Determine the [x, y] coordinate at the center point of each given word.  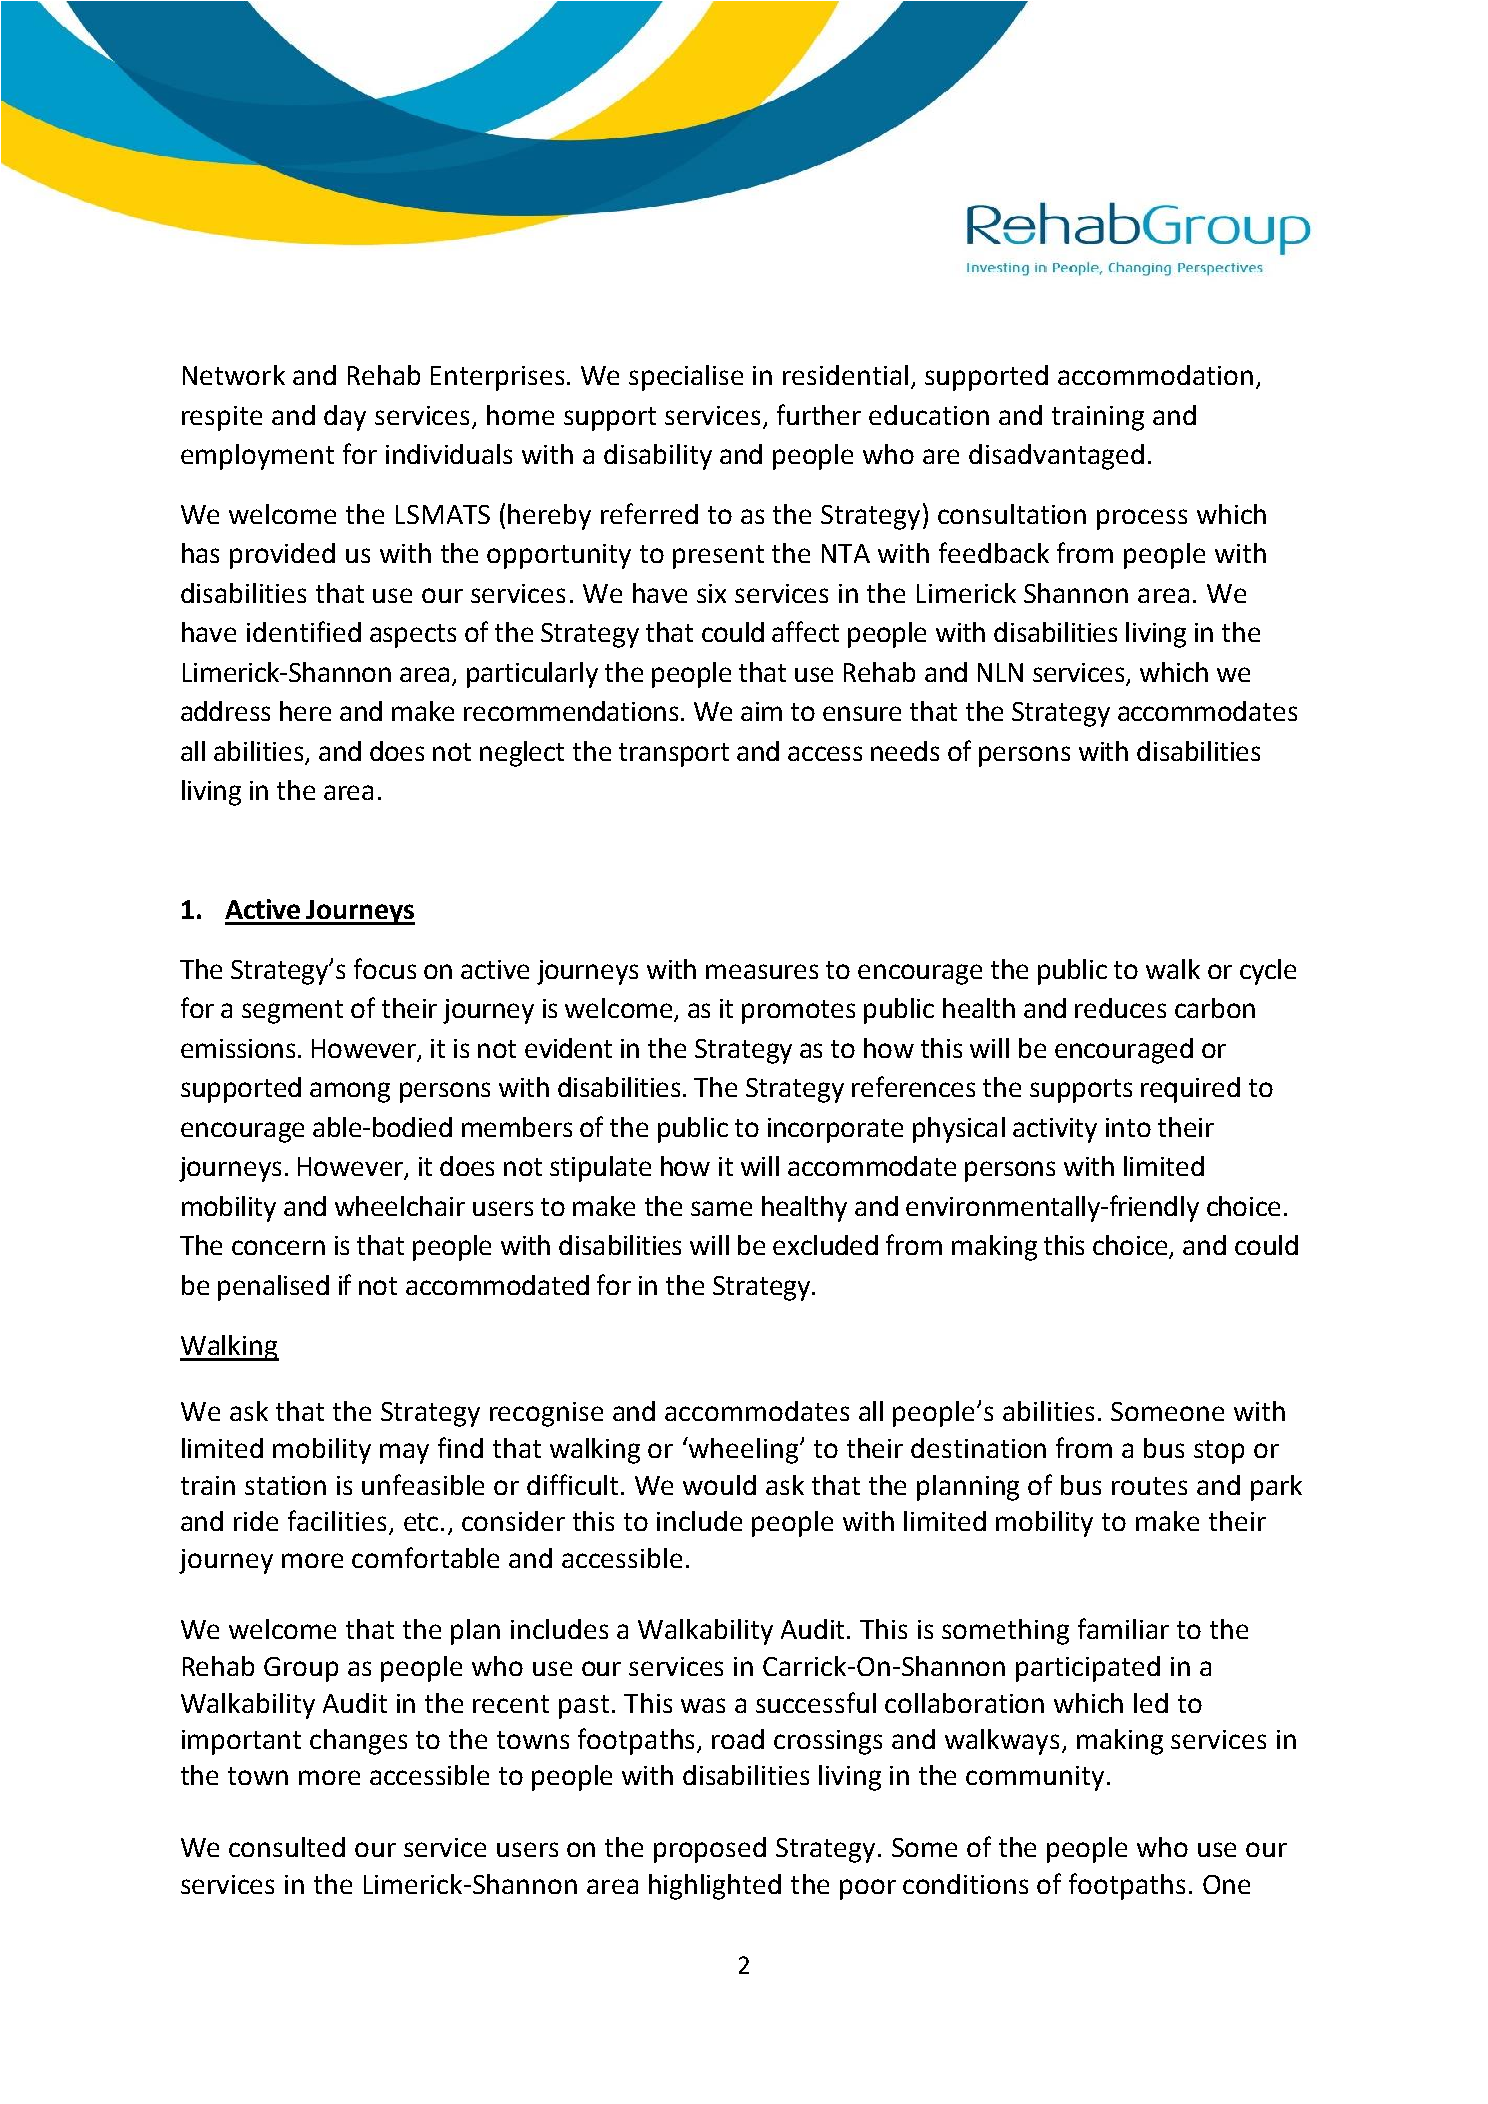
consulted [287, 1847]
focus [385, 968]
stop [1219, 1452]
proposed [710, 1850]
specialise [686, 378]
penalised [273, 1288]
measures [762, 971]
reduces [1120, 1008]
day [345, 418]
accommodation [1155, 375]
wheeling [744, 1450]
